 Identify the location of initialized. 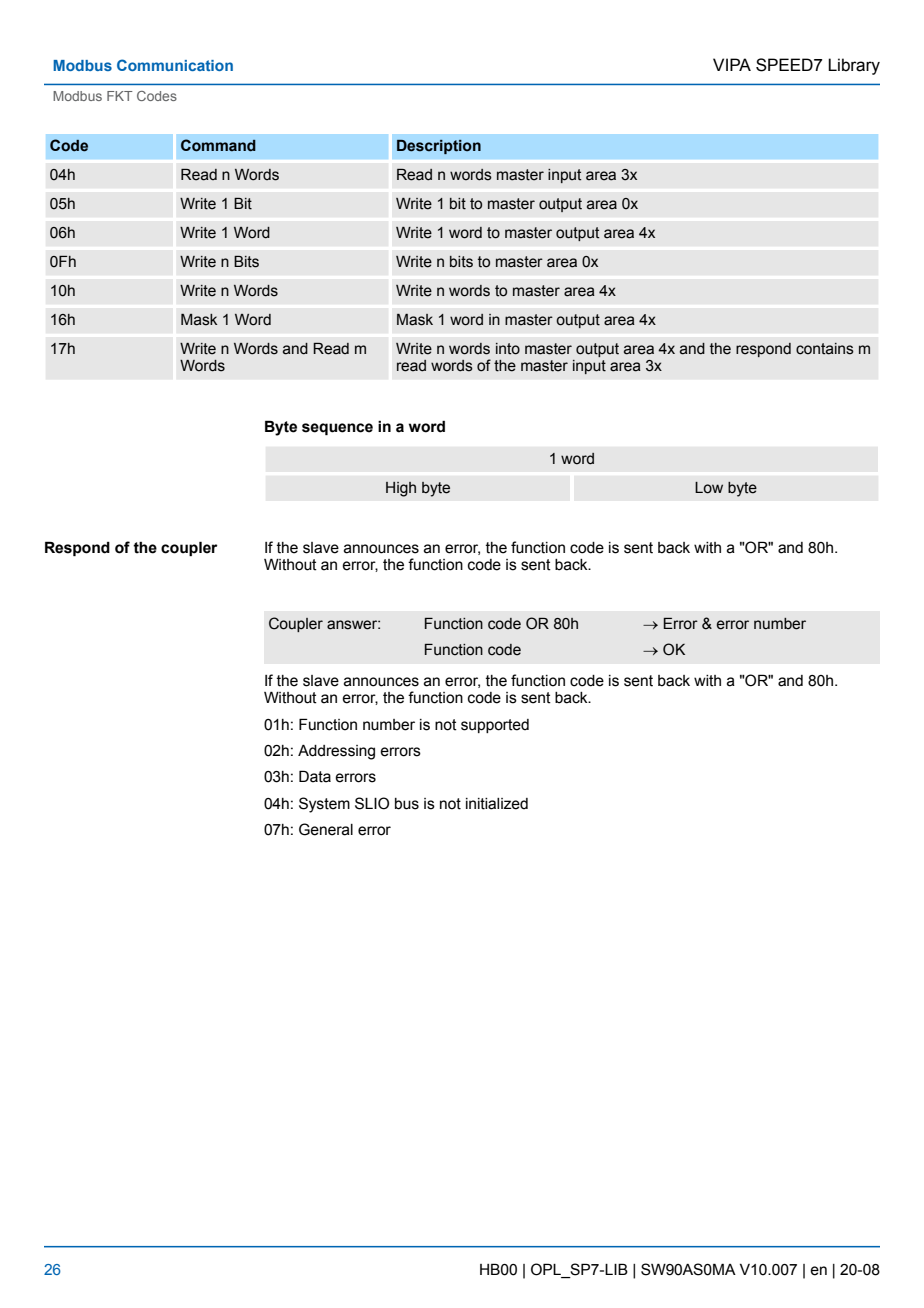
(497, 804).
